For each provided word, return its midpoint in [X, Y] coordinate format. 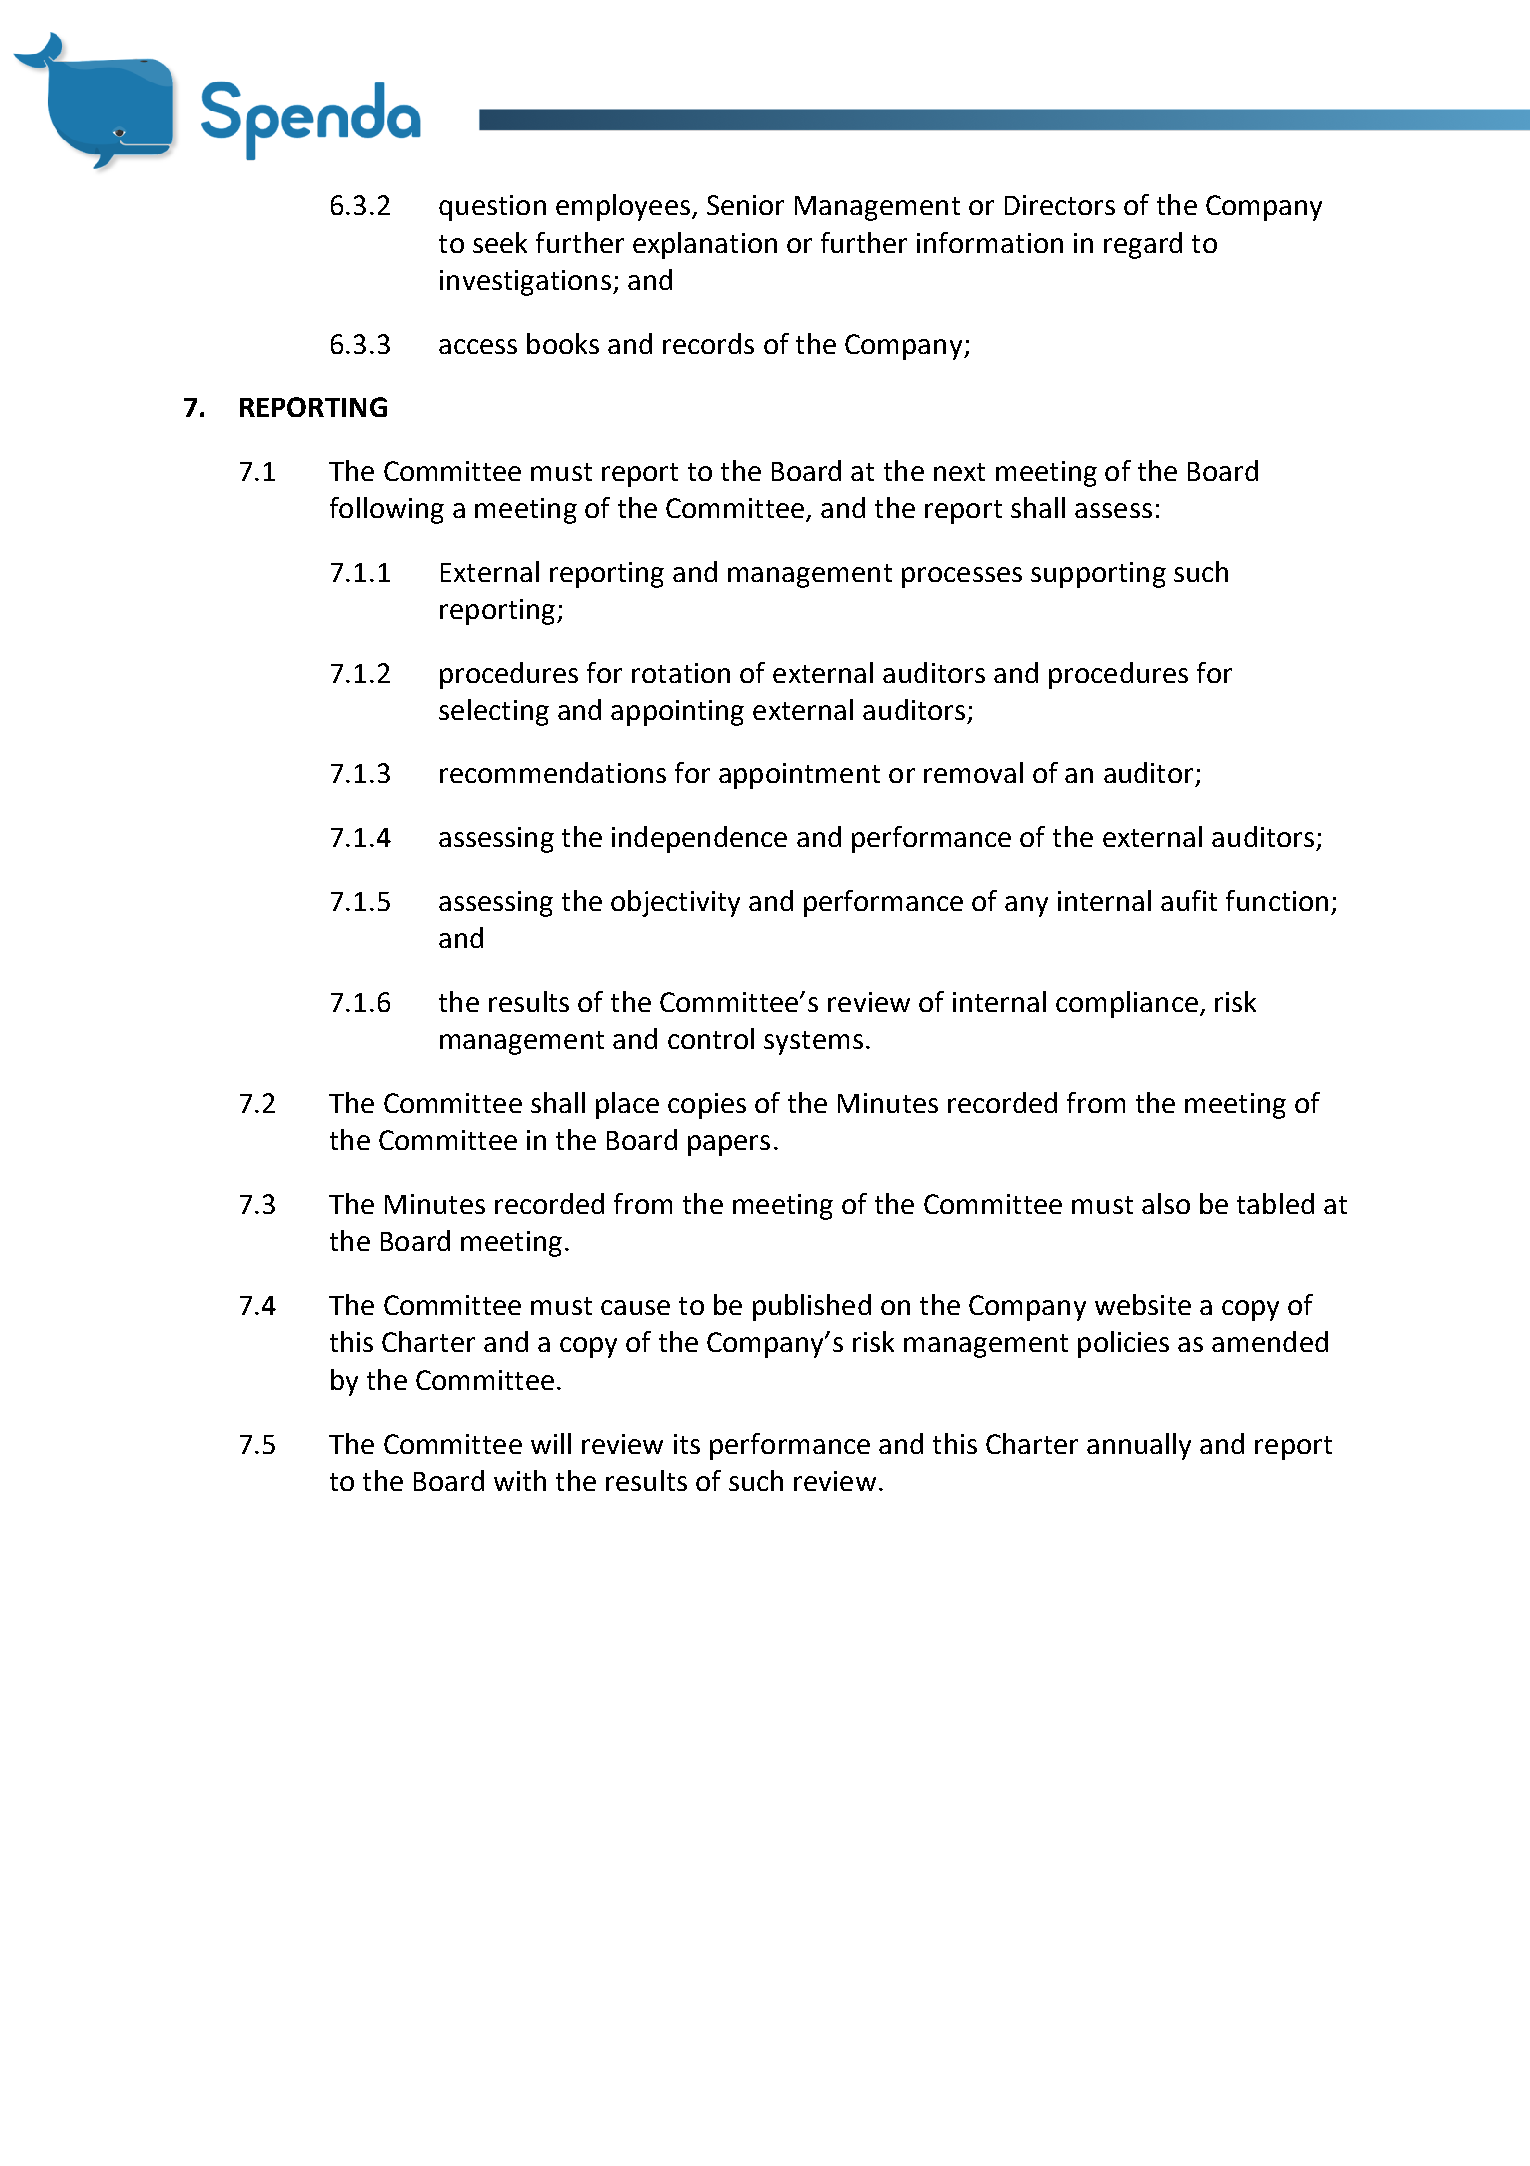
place [627, 1105]
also [1166, 1203]
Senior [745, 205]
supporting [1098, 575]
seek [500, 242]
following [387, 510]
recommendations [553, 772]
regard [1143, 245]
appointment [799, 776]
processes [962, 577]
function [1277, 900]
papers [729, 1145]
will [551, 1443]
